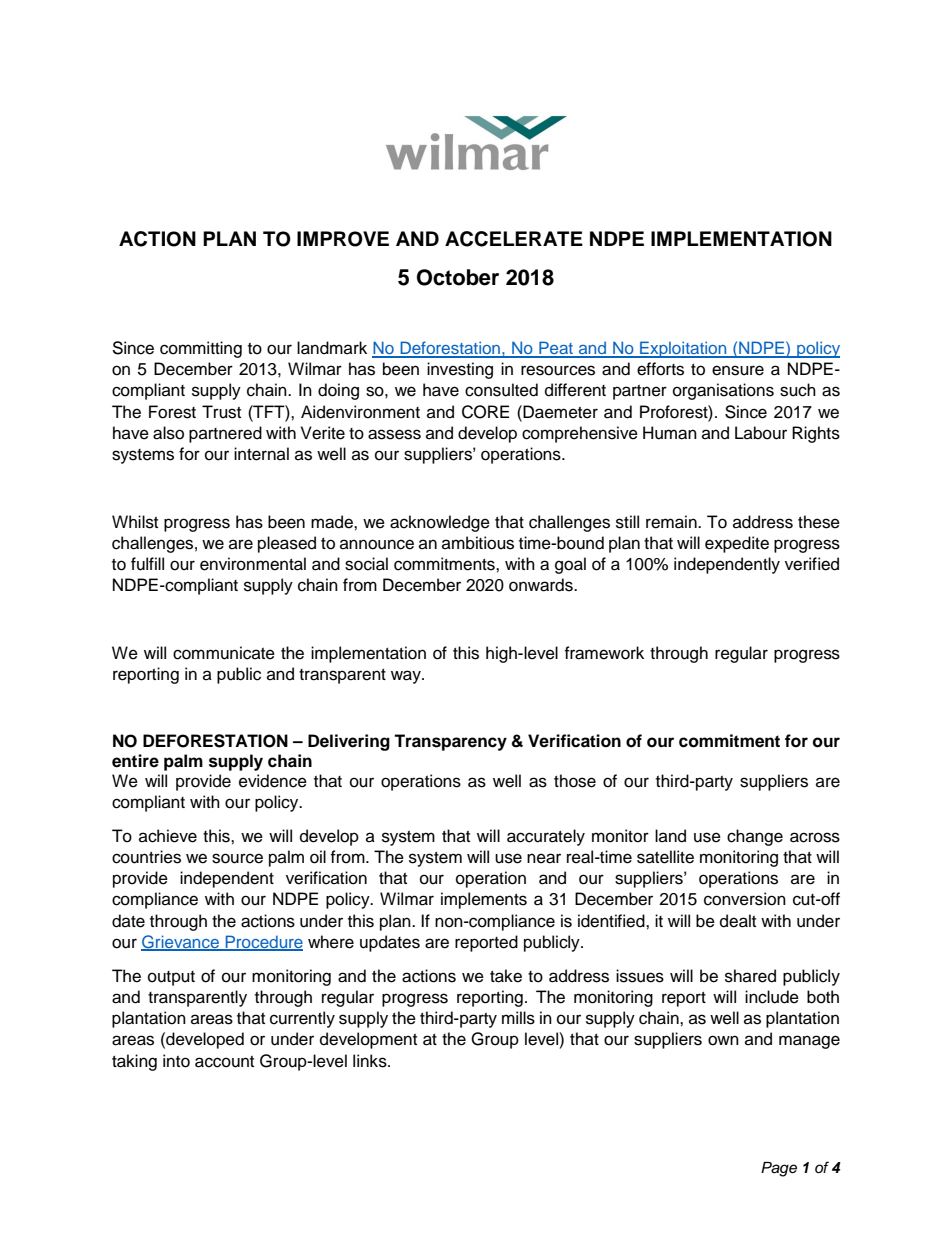 The image size is (952, 1233). What do you see at coordinates (683, 349) in the screenshot?
I see `Exploitation` at bounding box center [683, 349].
